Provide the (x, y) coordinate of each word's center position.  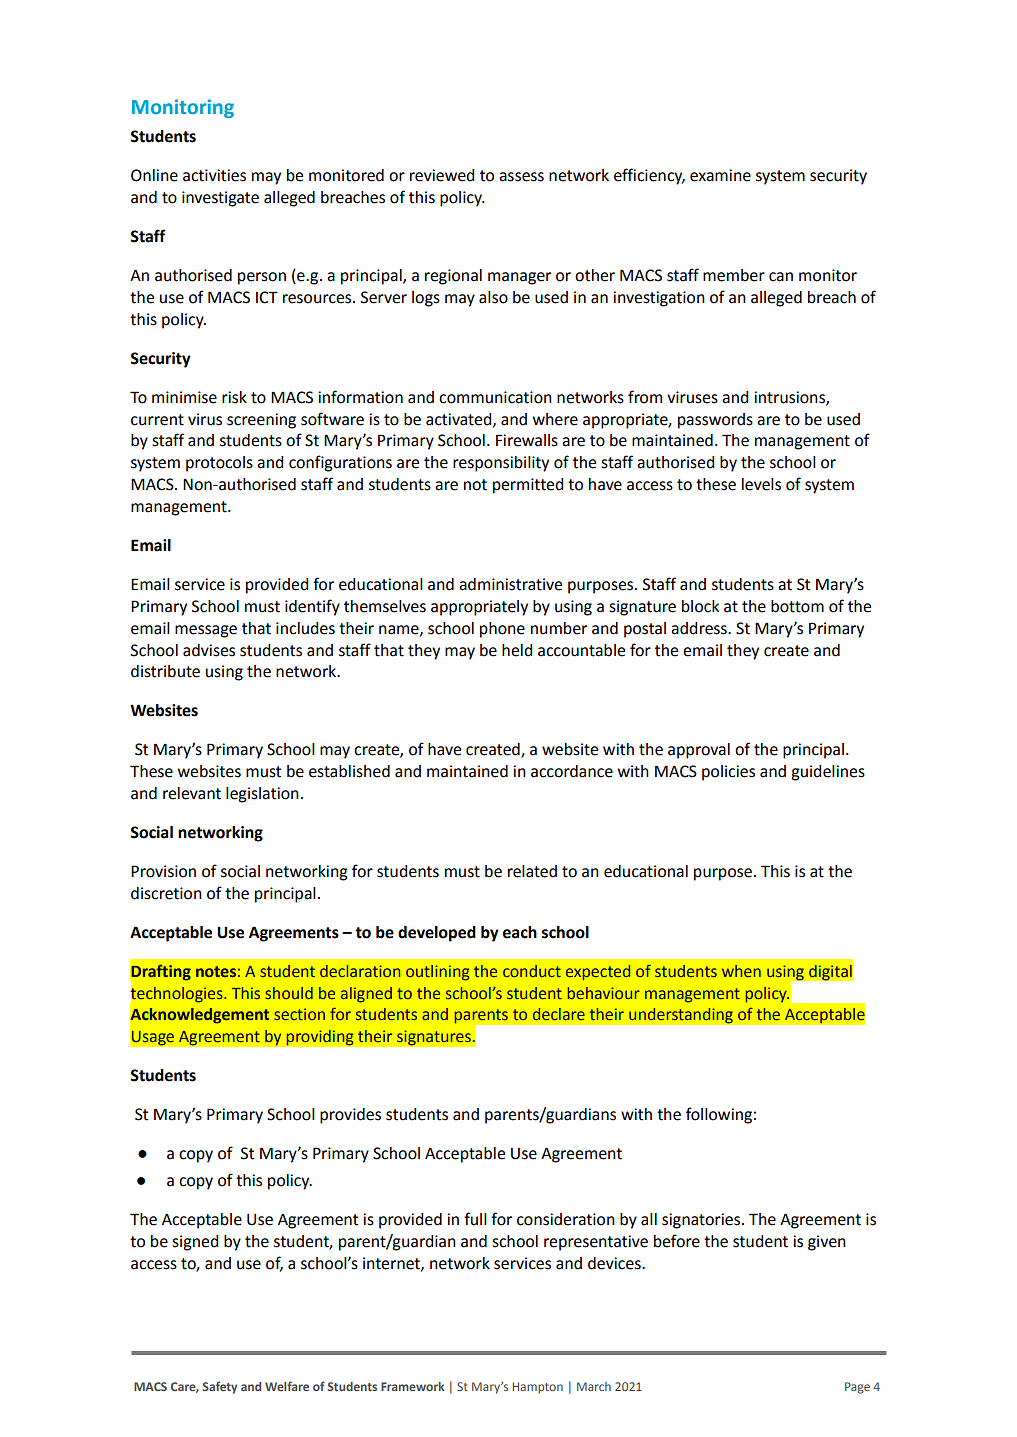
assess (521, 177)
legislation (262, 795)
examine (720, 175)
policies (728, 773)
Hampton (538, 1388)
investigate (220, 199)
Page (857, 1388)
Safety (220, 1387)
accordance (572, 771)
